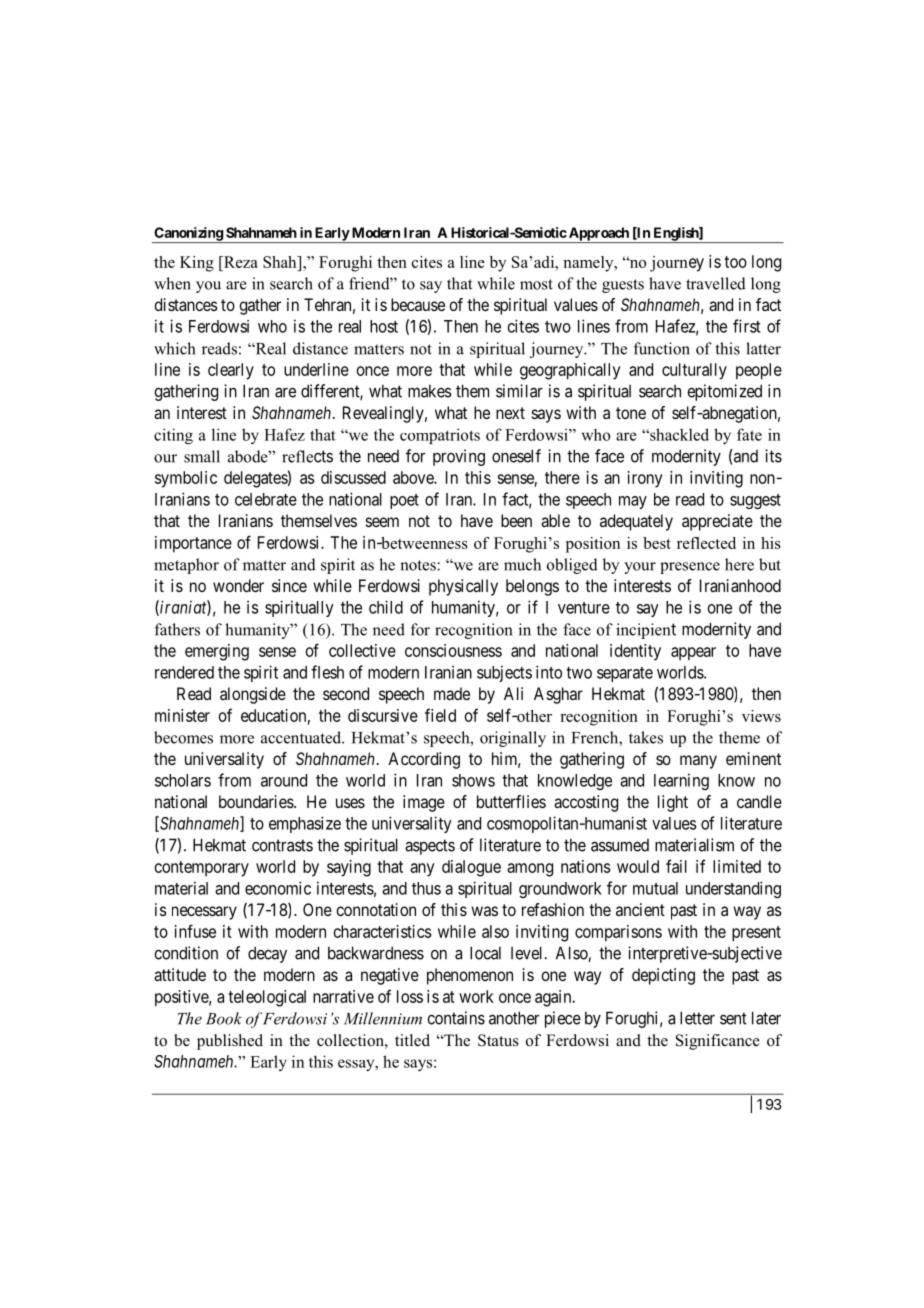 The width and height of the image is (924, 1308). What do you see at coordinates (456, 1018) in the image?
I see `contains` at bounding box center [456, 1018].
